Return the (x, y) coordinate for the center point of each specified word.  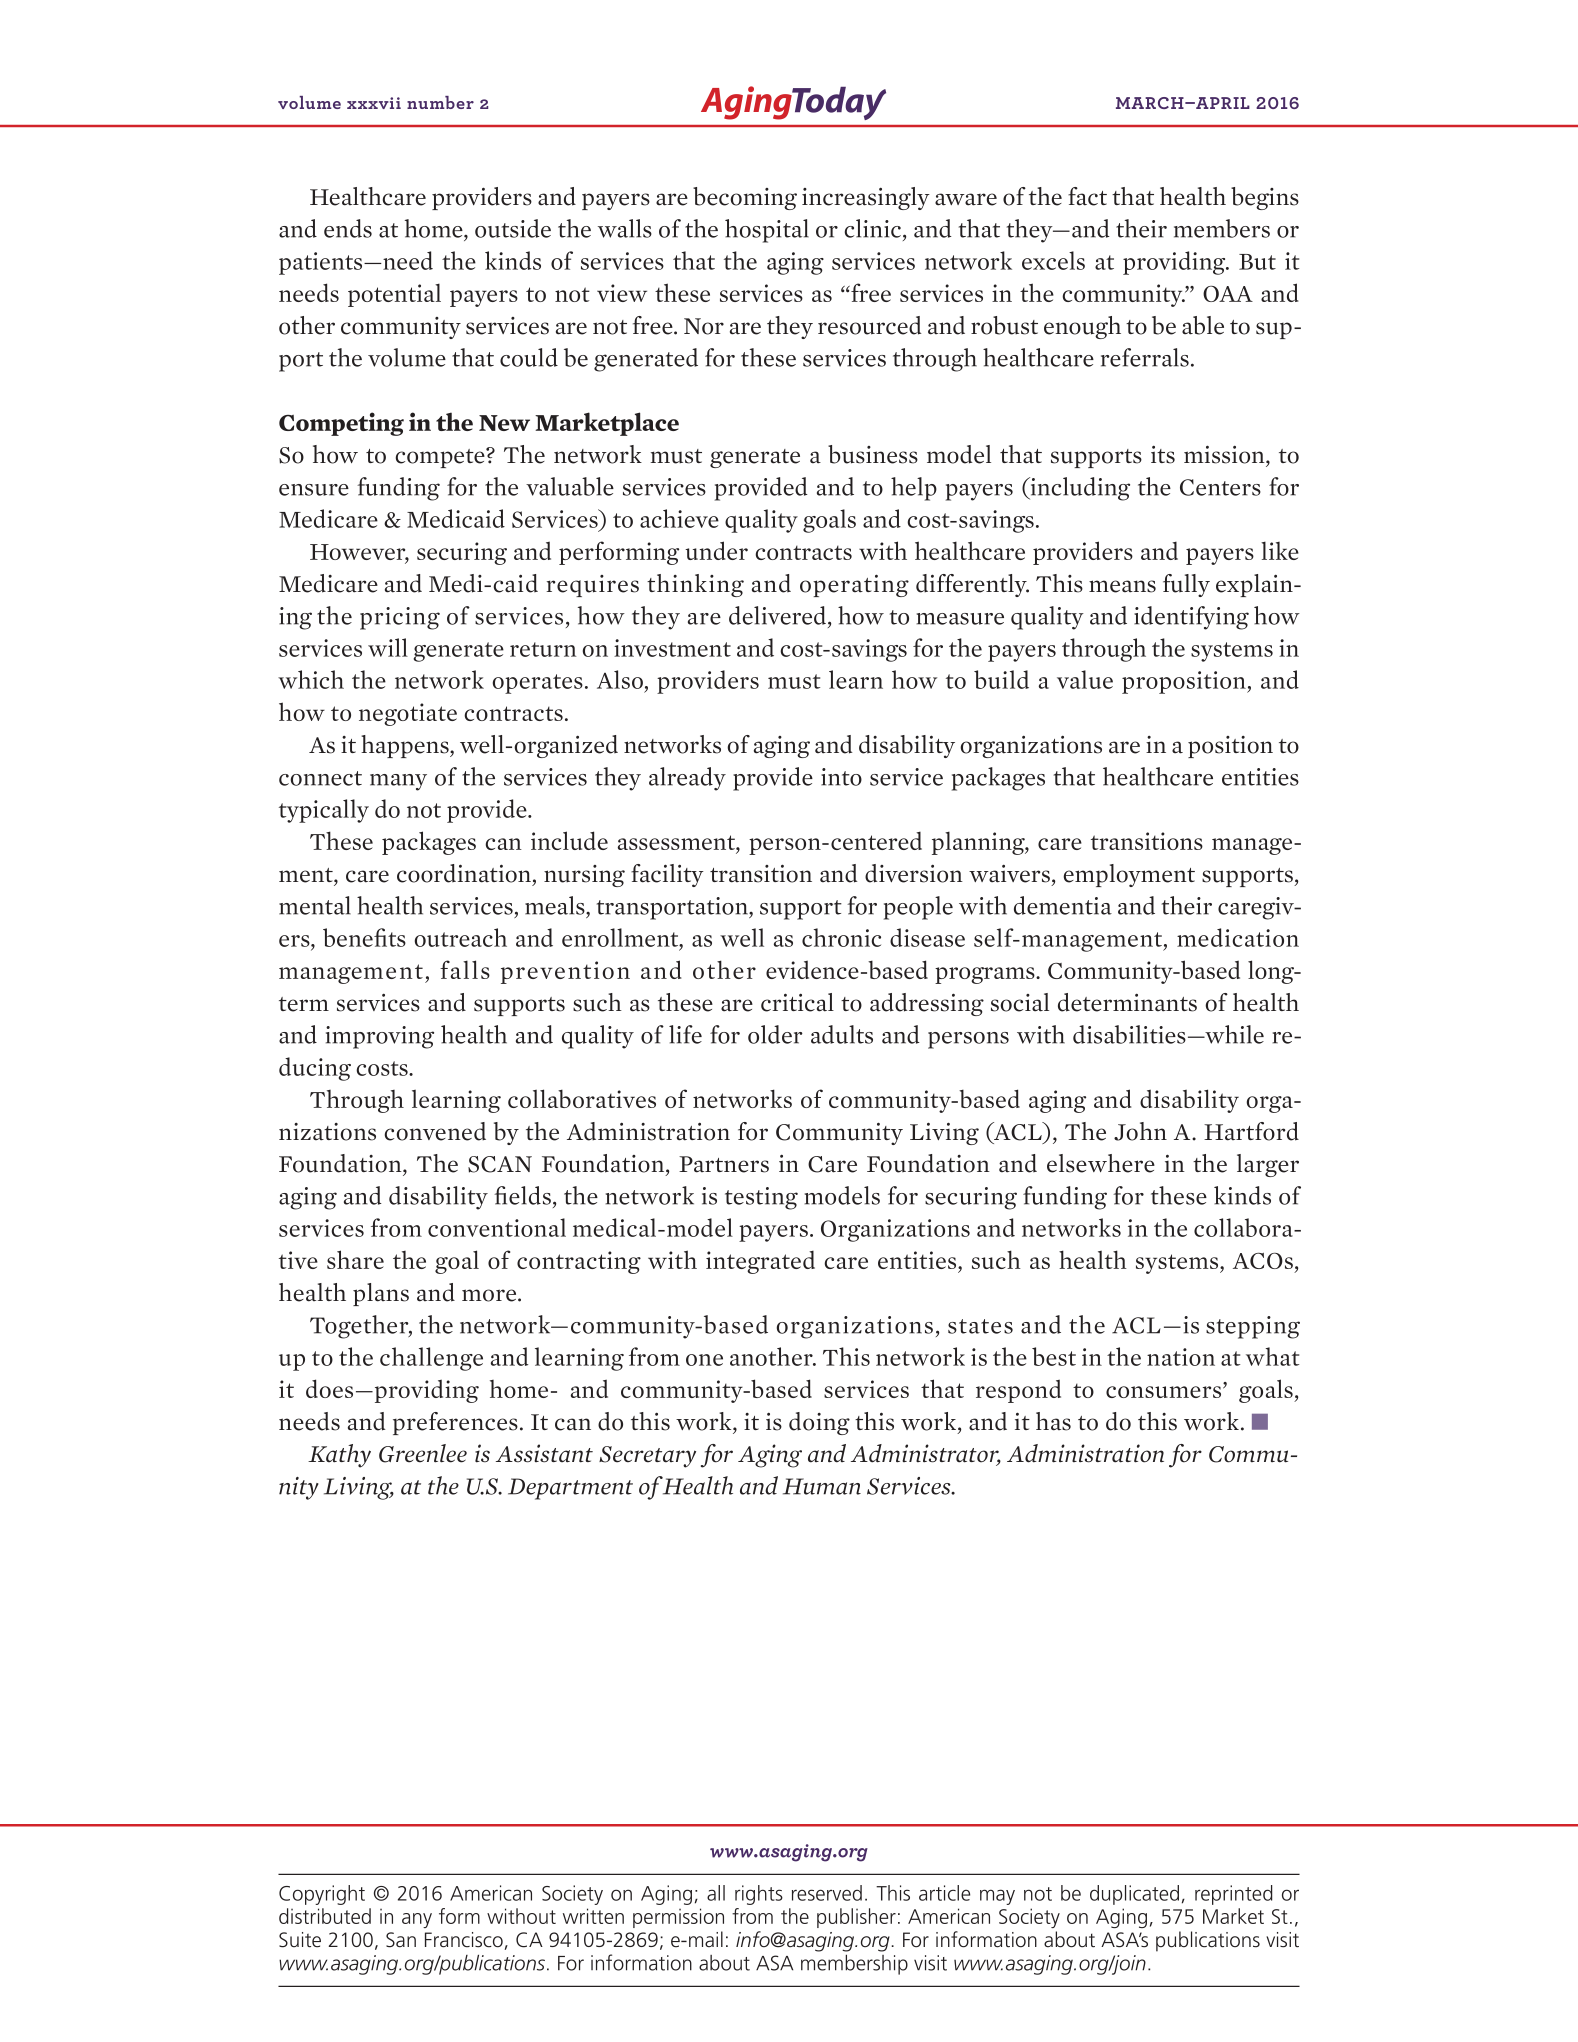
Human (822, 1486)
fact (1087, 196)
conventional (497, 1227)
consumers (1165, 1392)
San (401, 1940)
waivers (1009, 873)
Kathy (339, 1456)
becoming (745, 198)
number (440, 102)
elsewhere (1101, 1163)
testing (761, 1198)
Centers (1220, 487)
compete (441, 458)
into (841, 777)
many (398, 782)
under (716, 550)
